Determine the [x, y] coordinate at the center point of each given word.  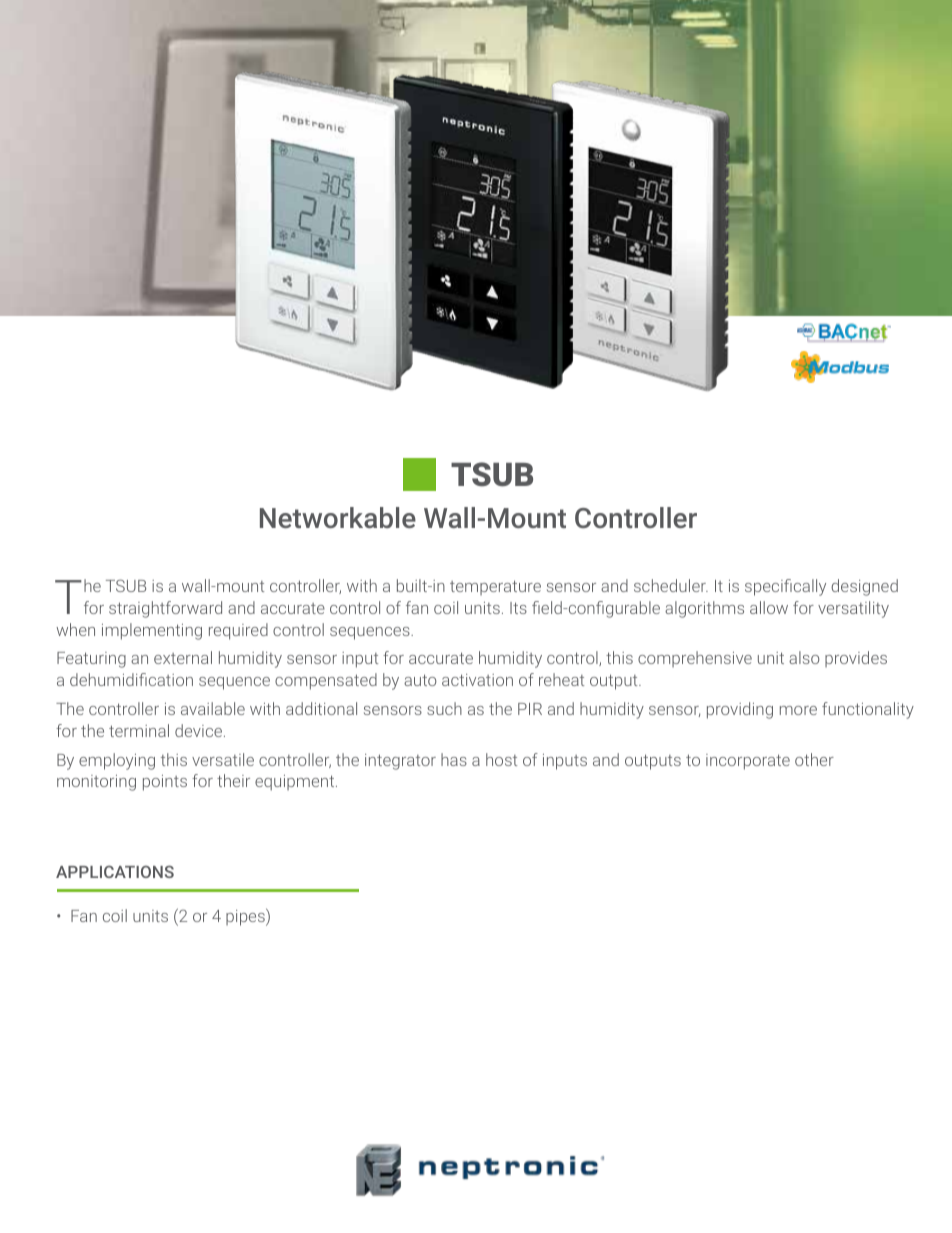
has [454, 759]
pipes [246, 917]
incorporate [748, 762]
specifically [785, 587]
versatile [223, 759]
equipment [296, 783]
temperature [495, 587]
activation [477, 680]
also [804, 657]
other [814, 759]
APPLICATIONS [115, 871]
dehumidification [131, 679]
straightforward [165, 609]
